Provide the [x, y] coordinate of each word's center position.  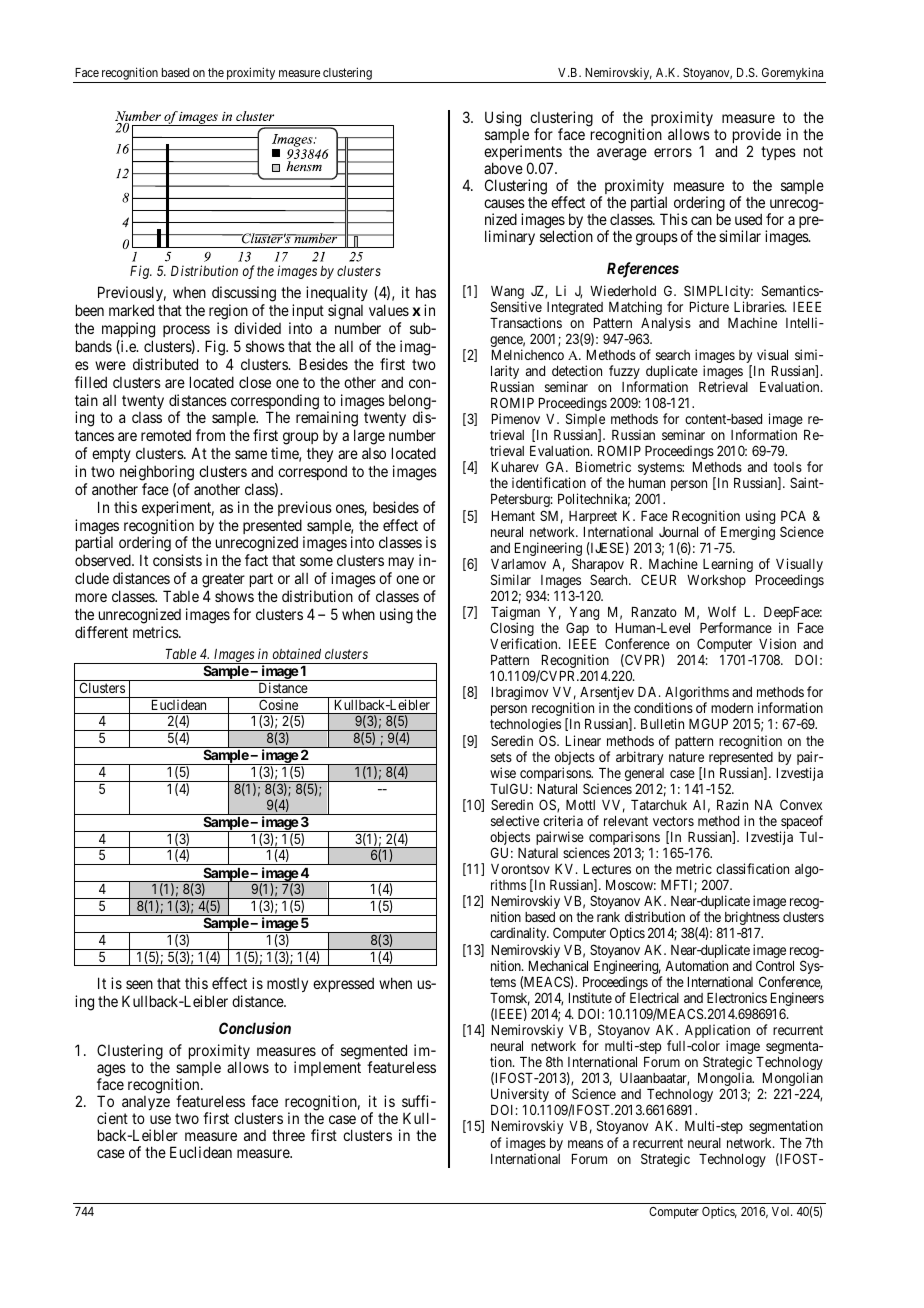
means [585, 1144]
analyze [146, 1103]
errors [673, 152]
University [520, 1096]
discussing [244, 295]
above [503, 168]
